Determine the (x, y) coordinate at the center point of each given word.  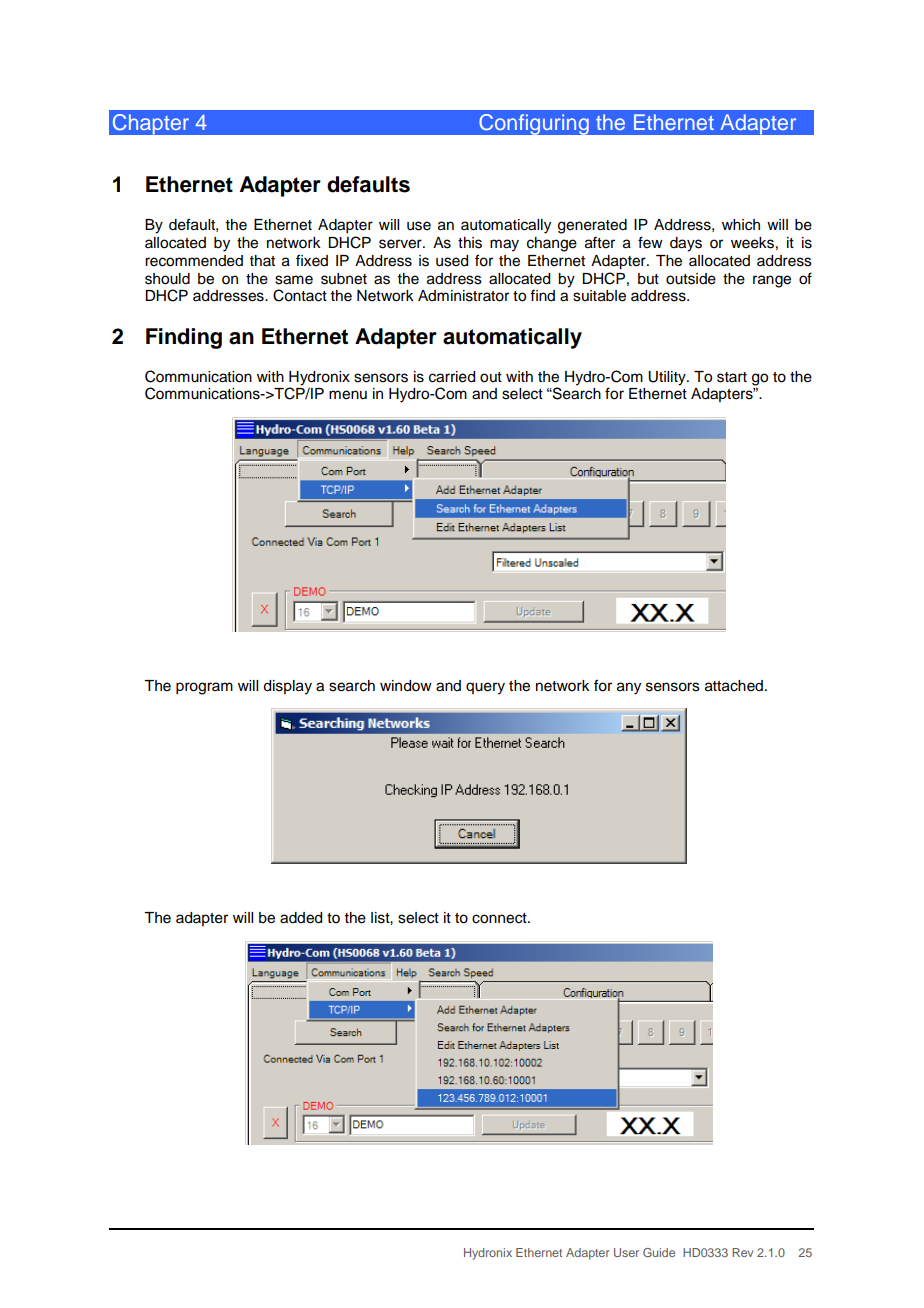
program (204, 688)
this (470, 243)
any (629, 688)
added (301, 918)
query (485, 688)
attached (734, 686)
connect (500, 918)
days (686, 244)
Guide (659, 1252)
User (626, 1252)
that (262, 260)
